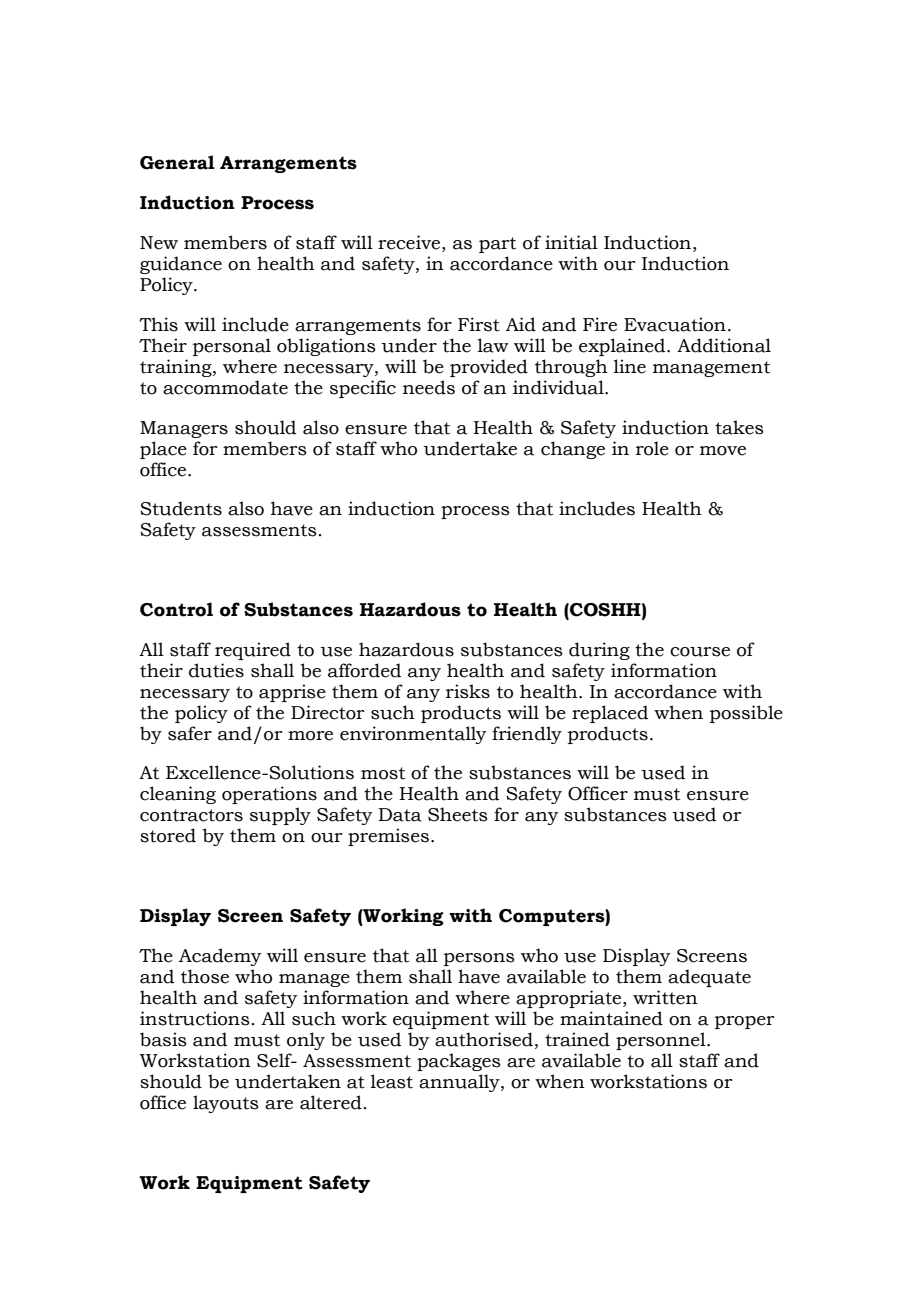 This screenshot has height=1308, width=924. I want to click on course, so click(700, 652).
